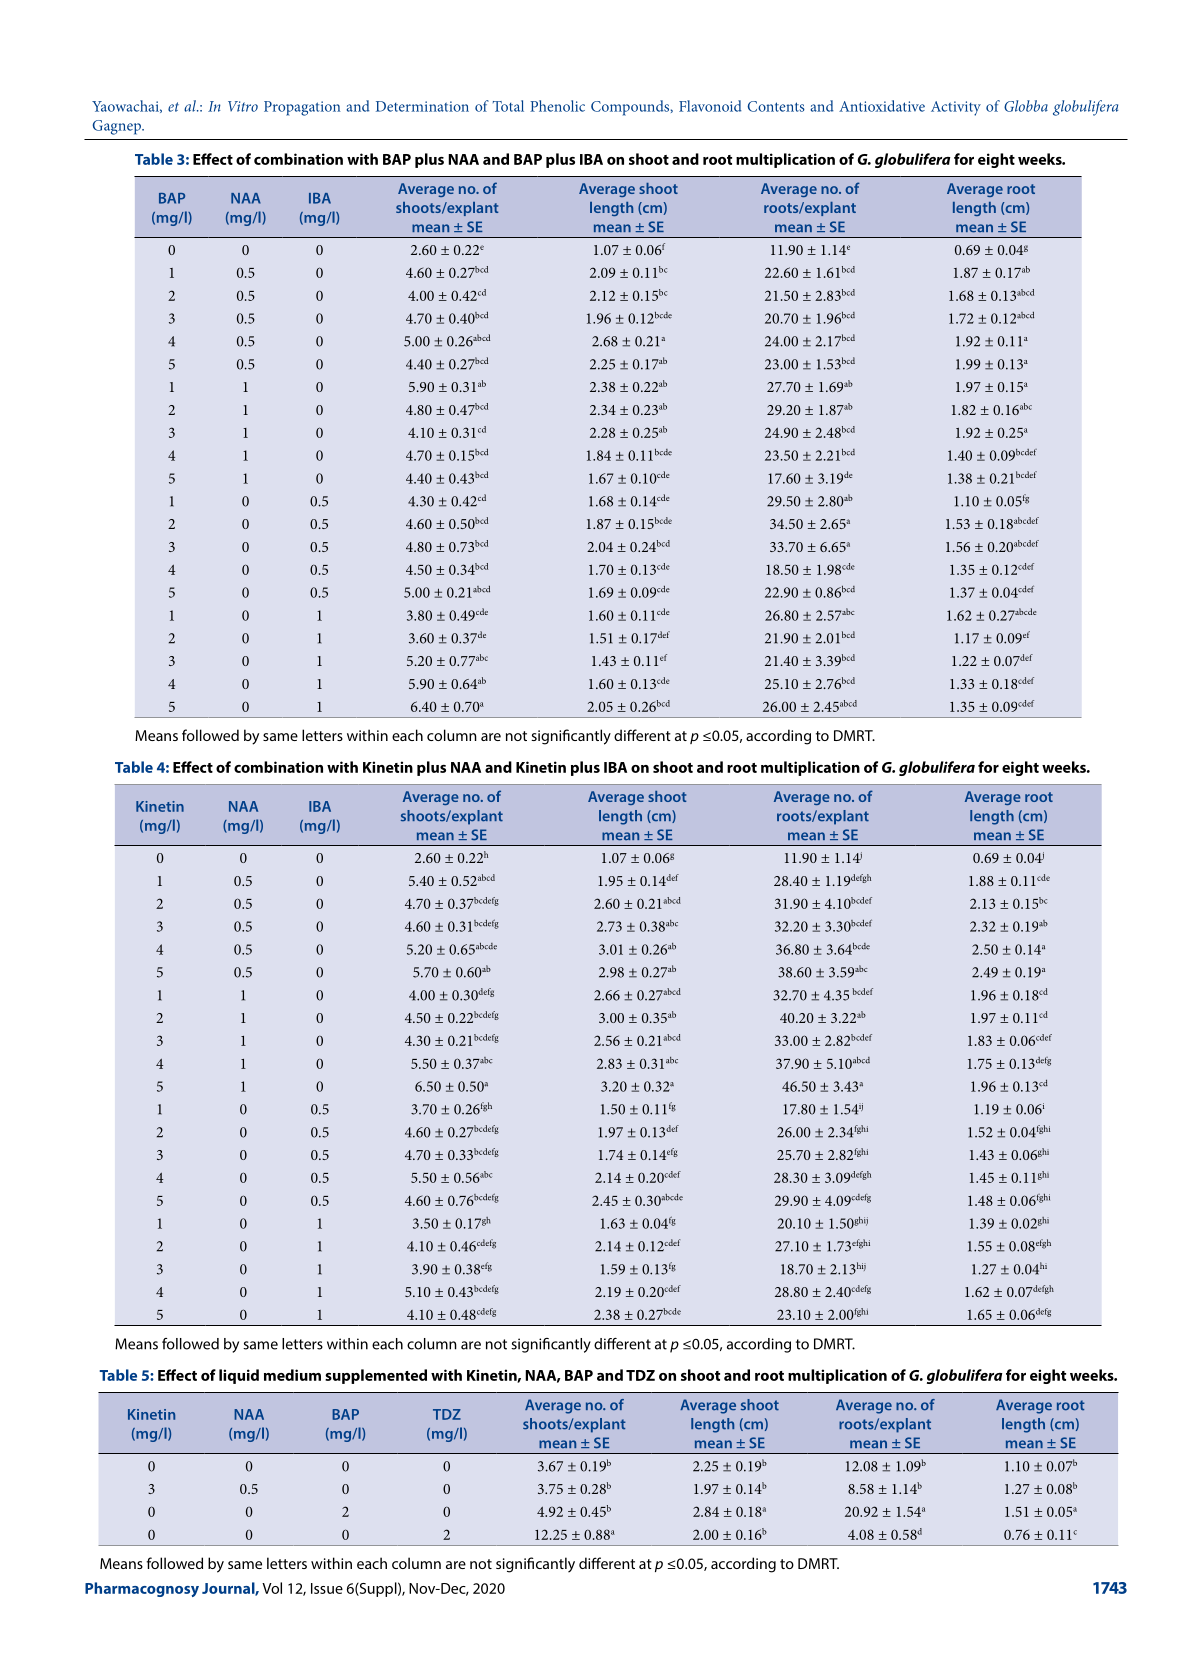 The width and height of the screenshot is (1184, 1674). I want to click on Activity, so click(956, 108).
